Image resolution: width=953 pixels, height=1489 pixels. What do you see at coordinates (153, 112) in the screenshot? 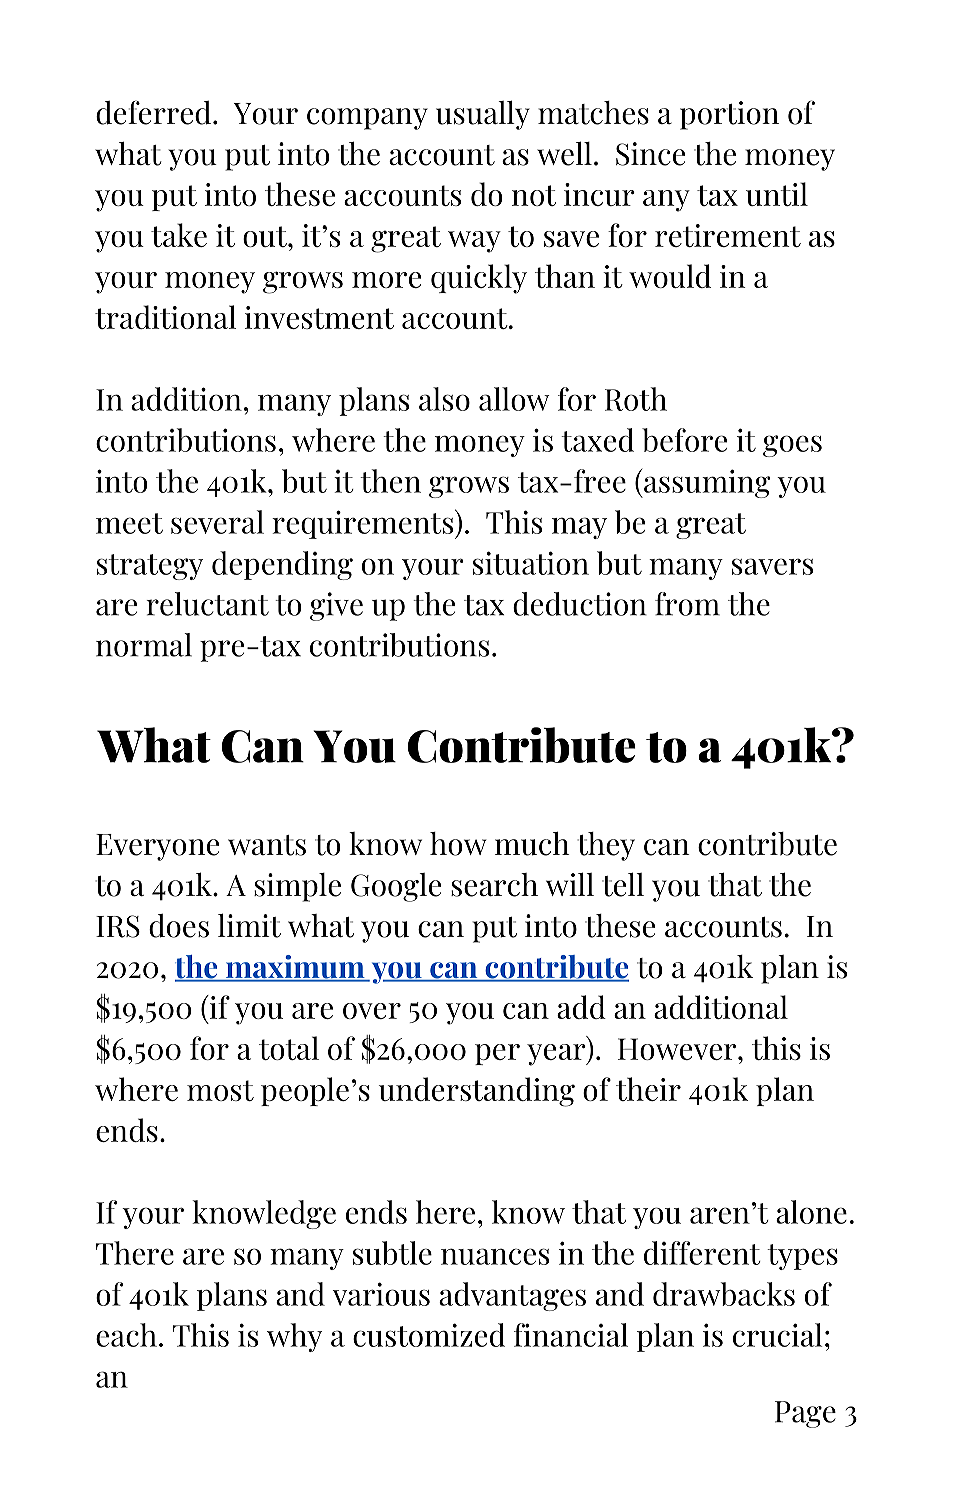
I see `deferred` at bounding box center [153, 112].
